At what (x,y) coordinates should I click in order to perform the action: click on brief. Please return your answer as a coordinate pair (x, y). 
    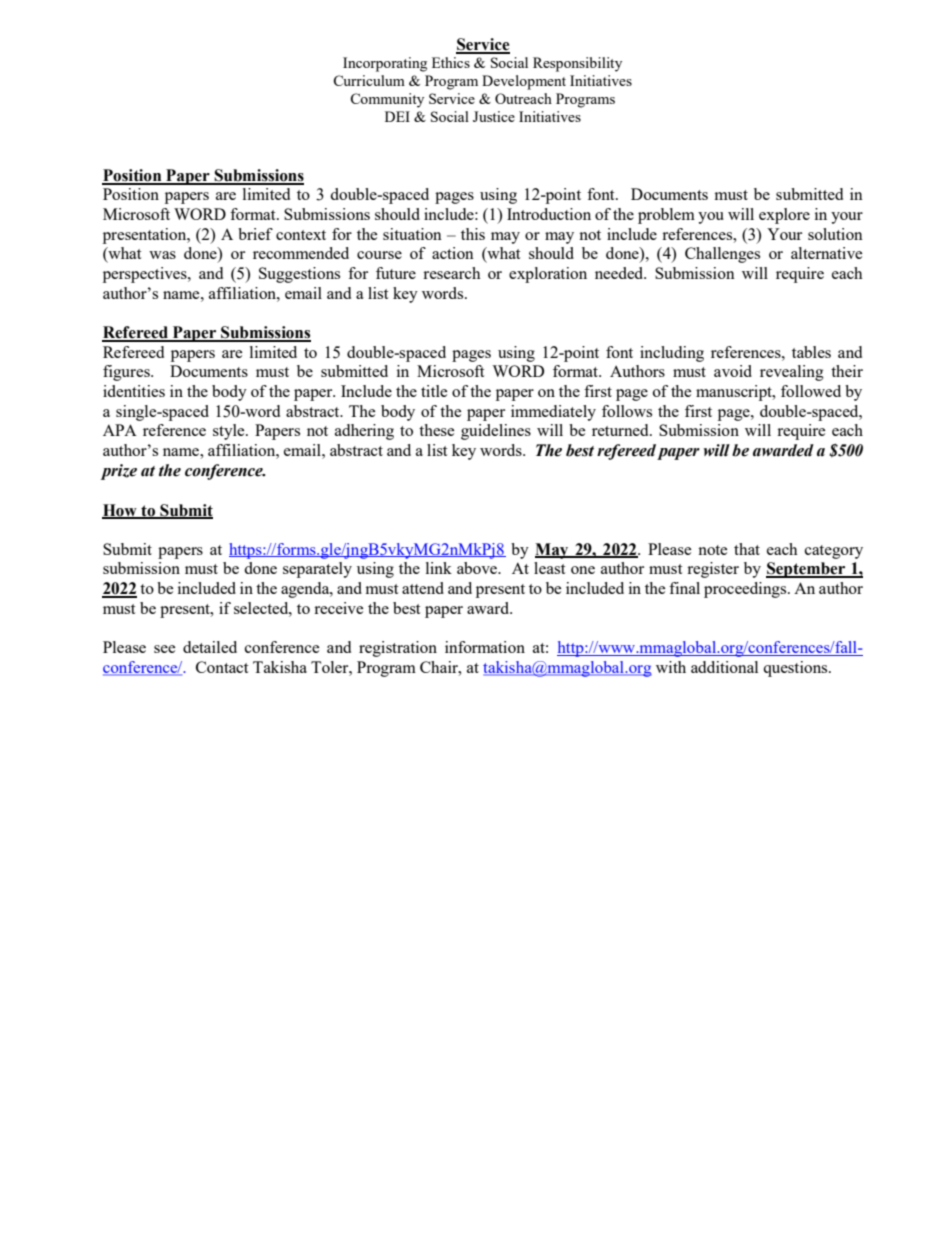
    Looking at the image, I should click on (255, 234).
